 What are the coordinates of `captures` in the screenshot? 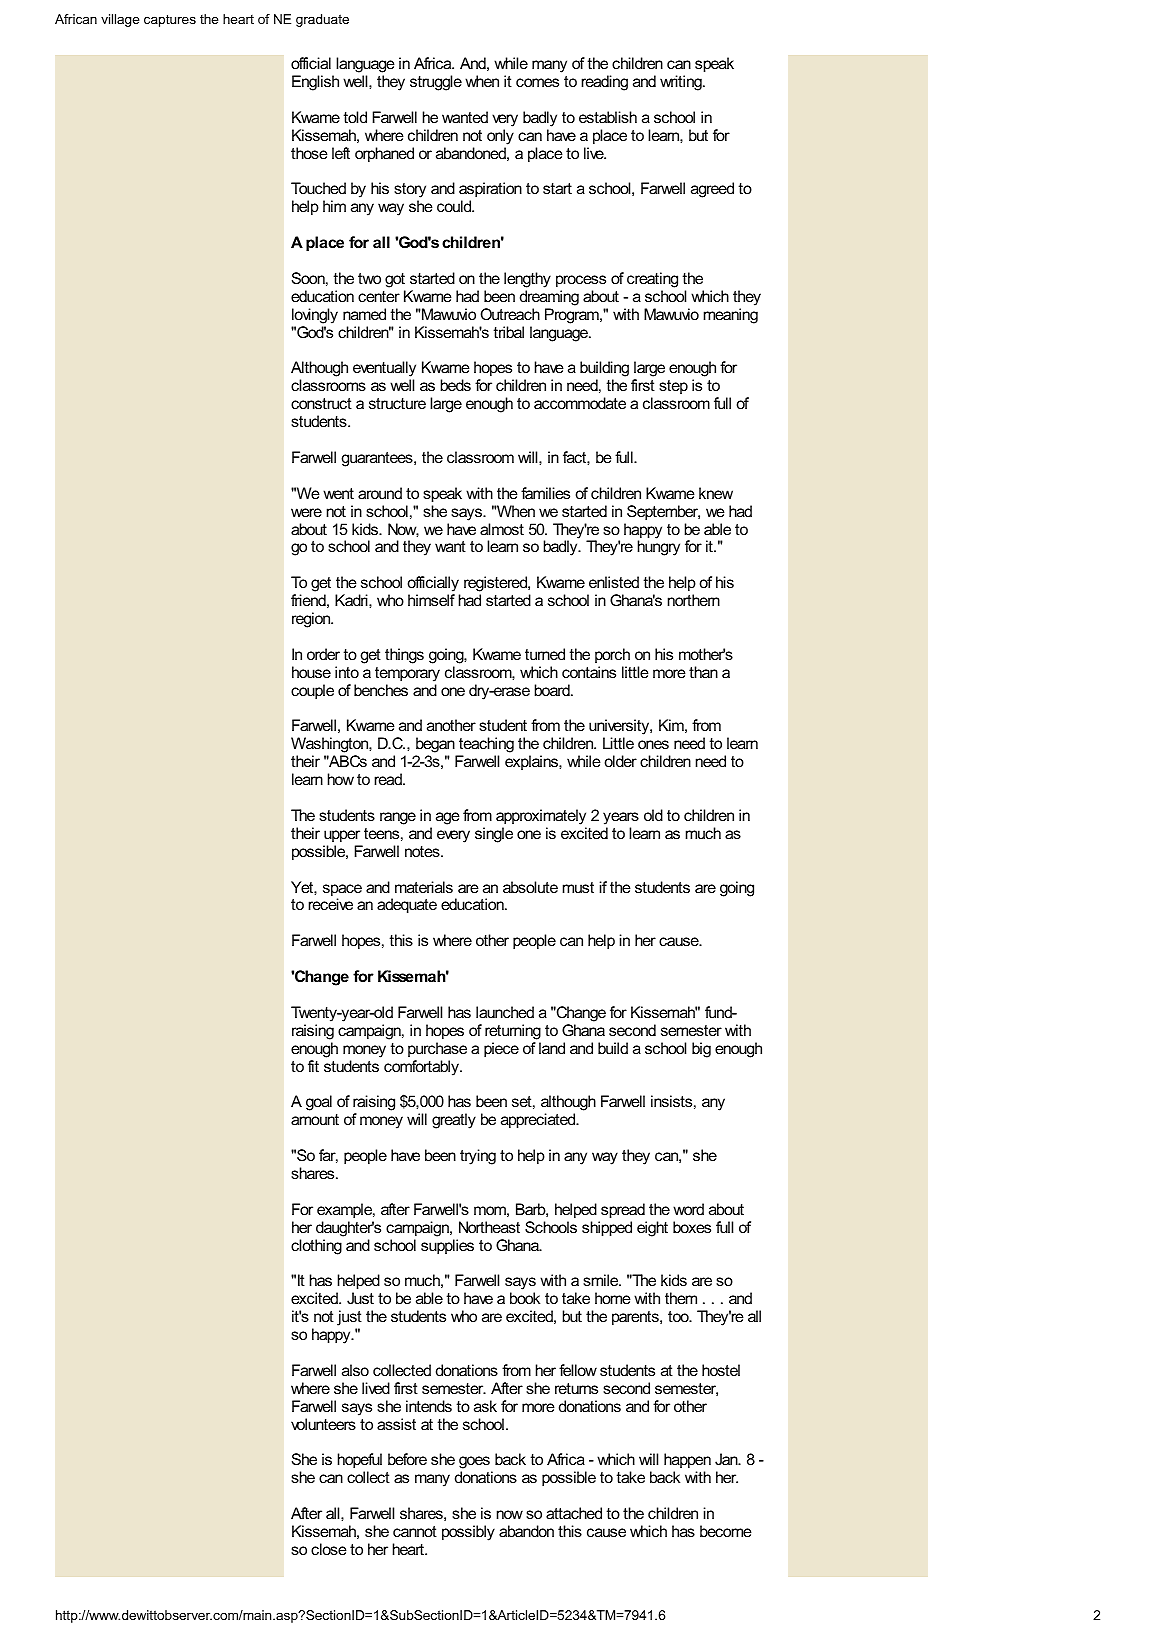 It's located at (170, 20).
